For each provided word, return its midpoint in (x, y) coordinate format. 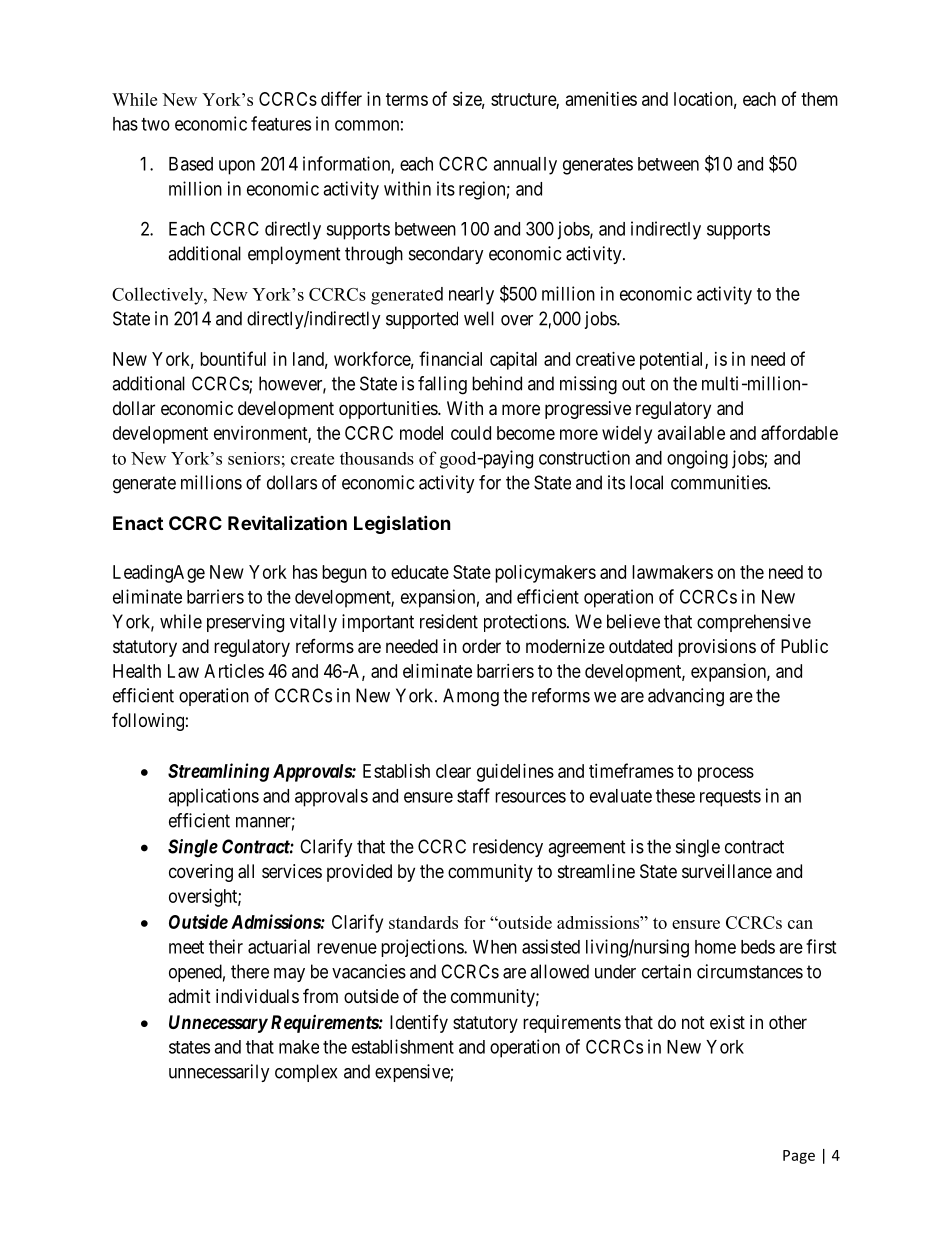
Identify (419, 1024)
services (292, 871)
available (691, 433)
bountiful (233, 358)
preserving (245, 623)
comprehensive (754, 623)
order (481, 646)
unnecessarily (219, 1073)
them (819, 99)
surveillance (727, 871)
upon (237, 167)
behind (497, 383)
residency (508, 848)
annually (525, 166)
